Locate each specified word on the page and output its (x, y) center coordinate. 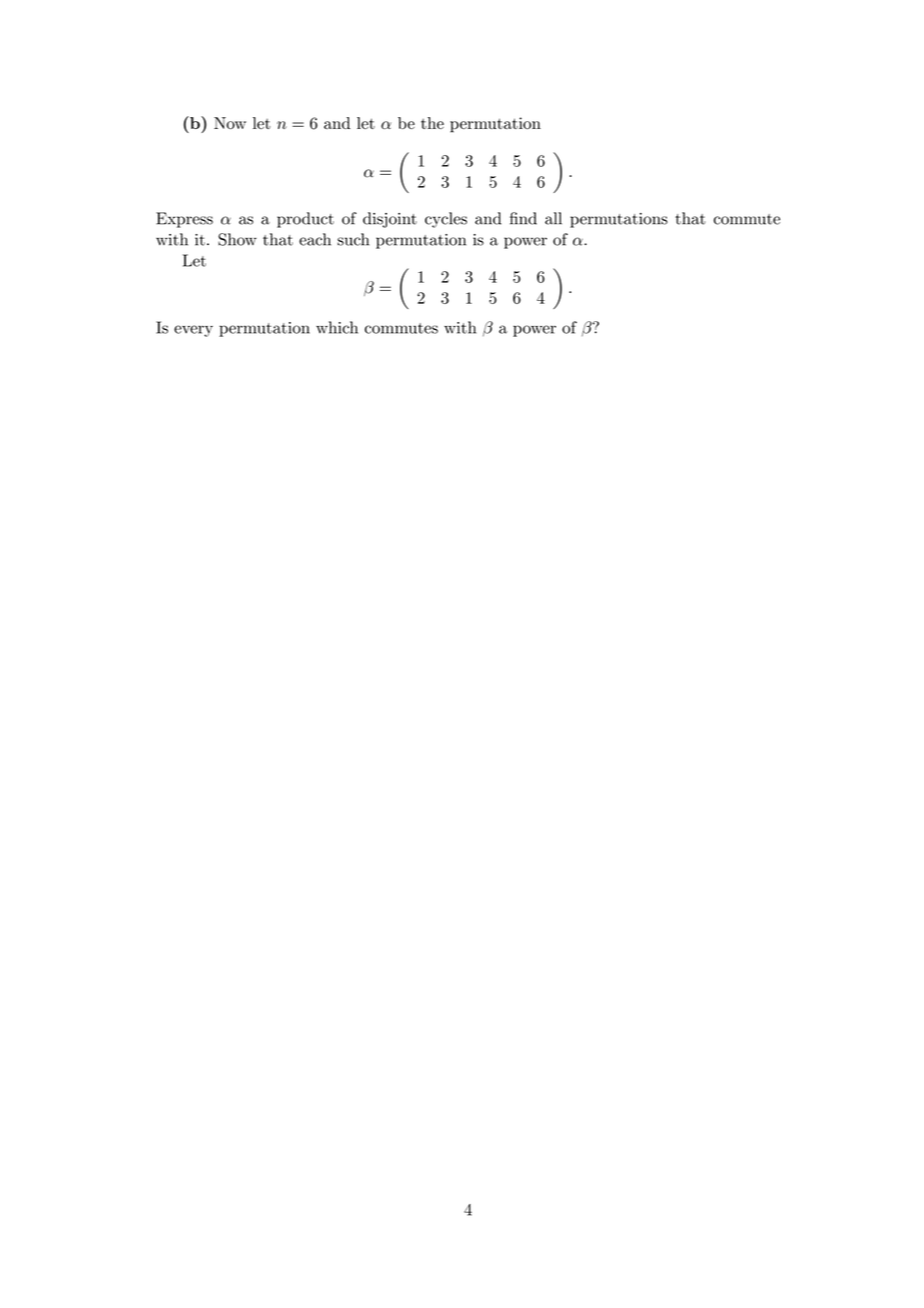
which (337, 327)
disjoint (390, 220)
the (432, 123)
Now (230, 123)
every (193, 331)
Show (237, 239)
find (523, 218)
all (553, 218)
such (353, 239)
